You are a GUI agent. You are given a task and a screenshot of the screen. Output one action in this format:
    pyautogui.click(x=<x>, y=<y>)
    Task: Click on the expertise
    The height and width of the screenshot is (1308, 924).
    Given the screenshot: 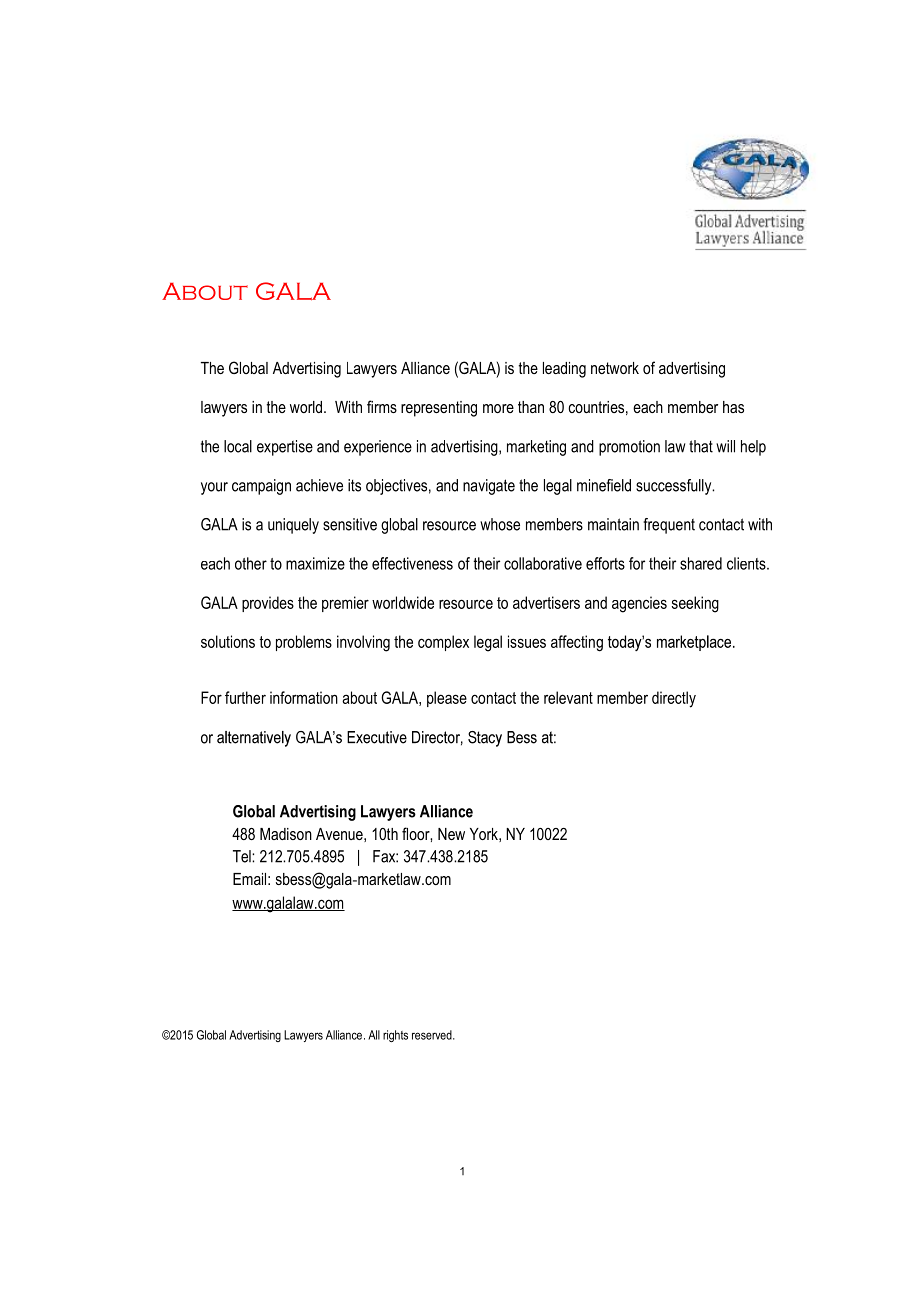 What is the action you would take?
    pyautogui.click(x=285, y=448)
